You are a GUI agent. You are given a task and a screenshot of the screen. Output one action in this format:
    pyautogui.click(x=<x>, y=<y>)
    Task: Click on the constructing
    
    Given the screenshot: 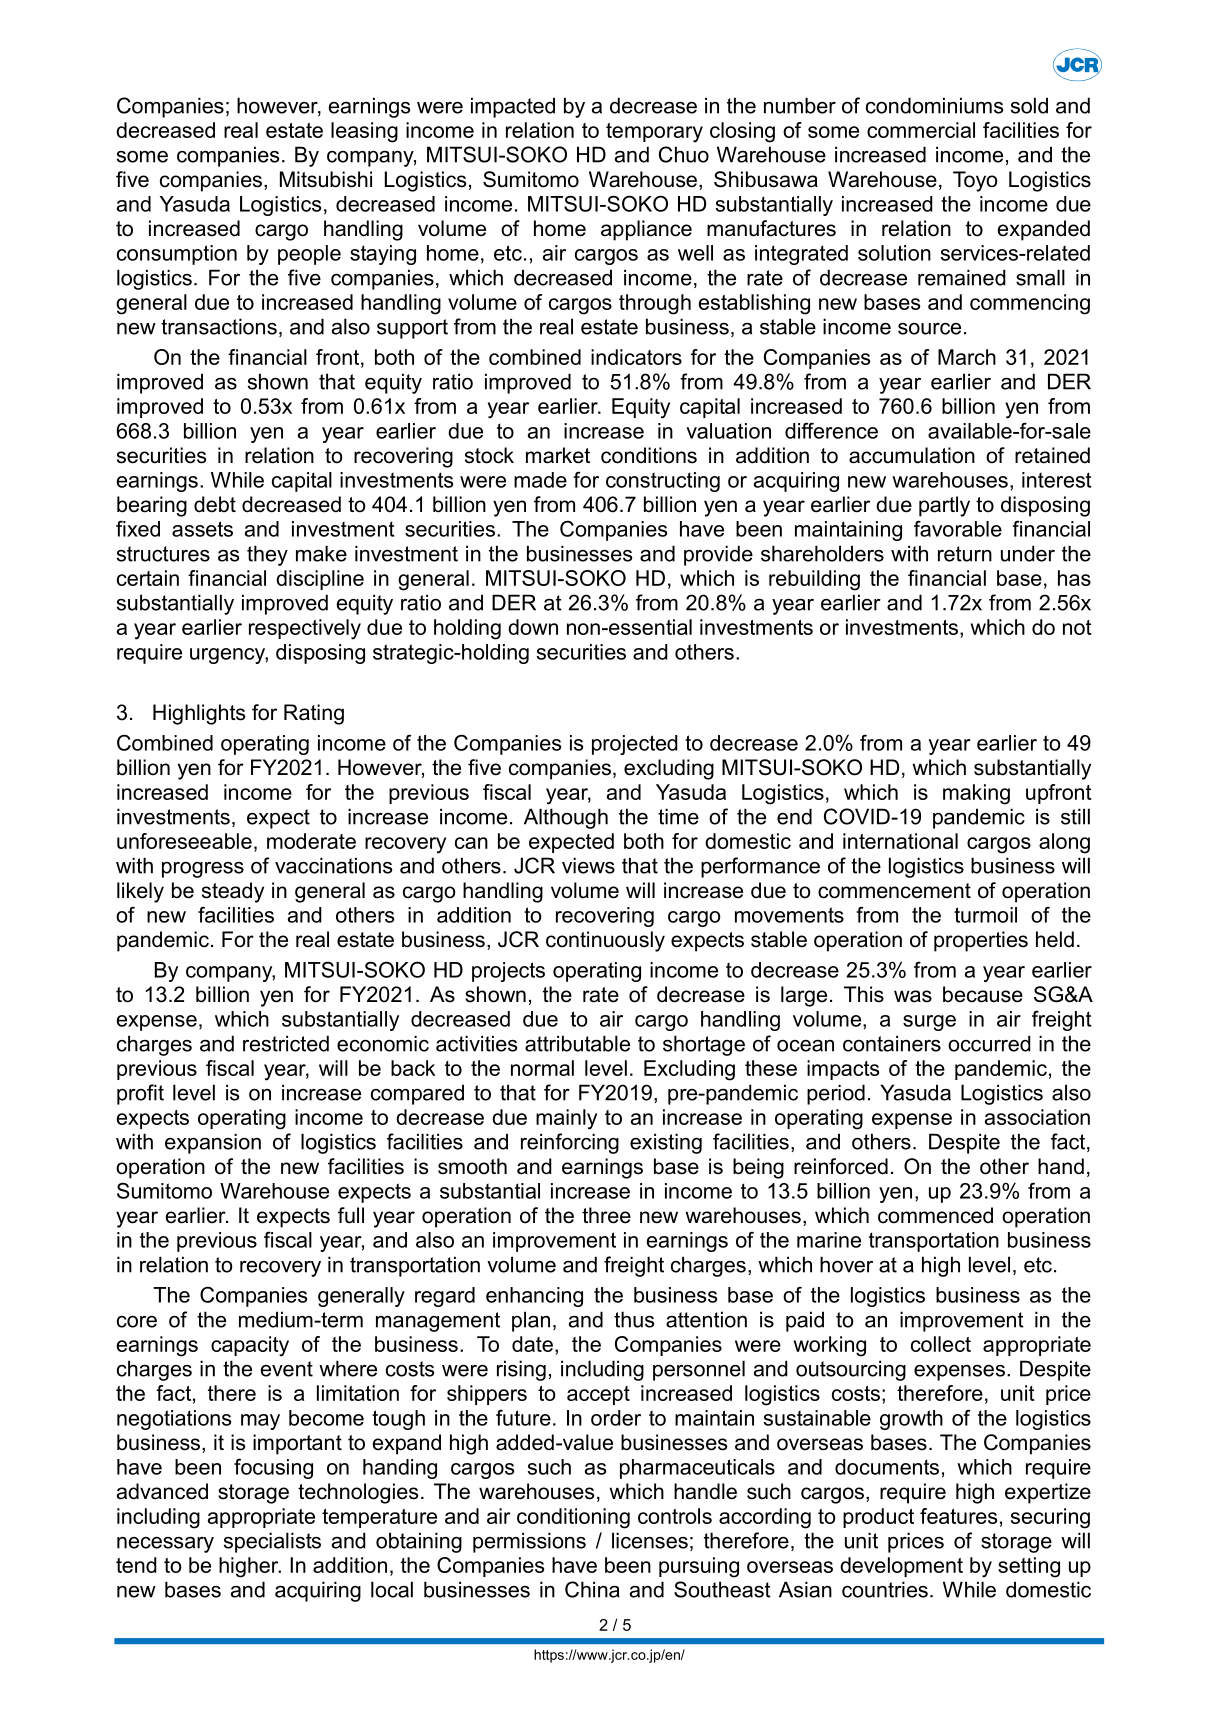 What is the action you would take?
    pyautogui.click(x=663, y=482)
